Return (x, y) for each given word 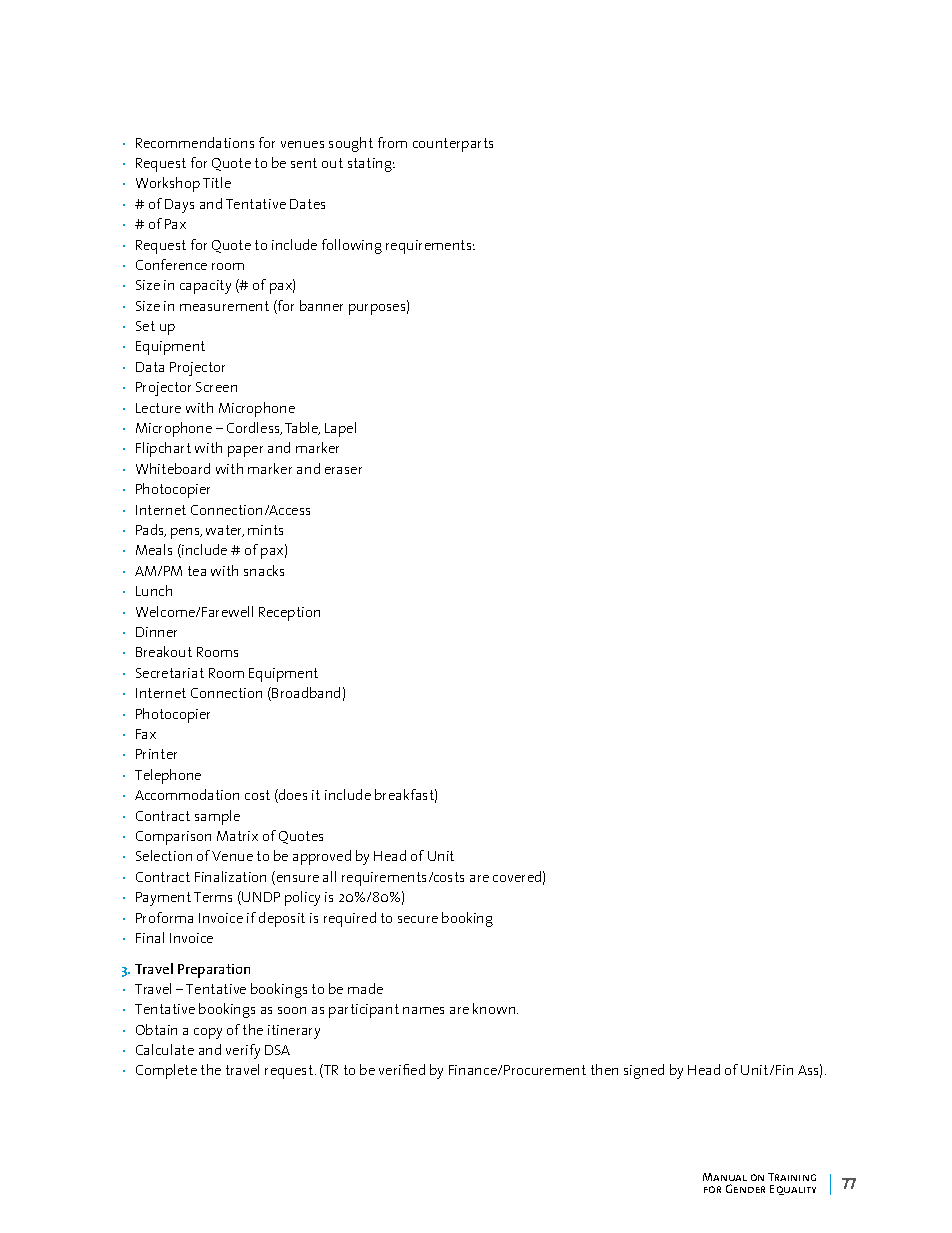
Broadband (306, 692)
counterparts (453, 145)
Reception (289, 614)
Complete (166, 1071)
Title (217, 182)
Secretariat (170, 673)
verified (402, 1069)
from (392, 142)
